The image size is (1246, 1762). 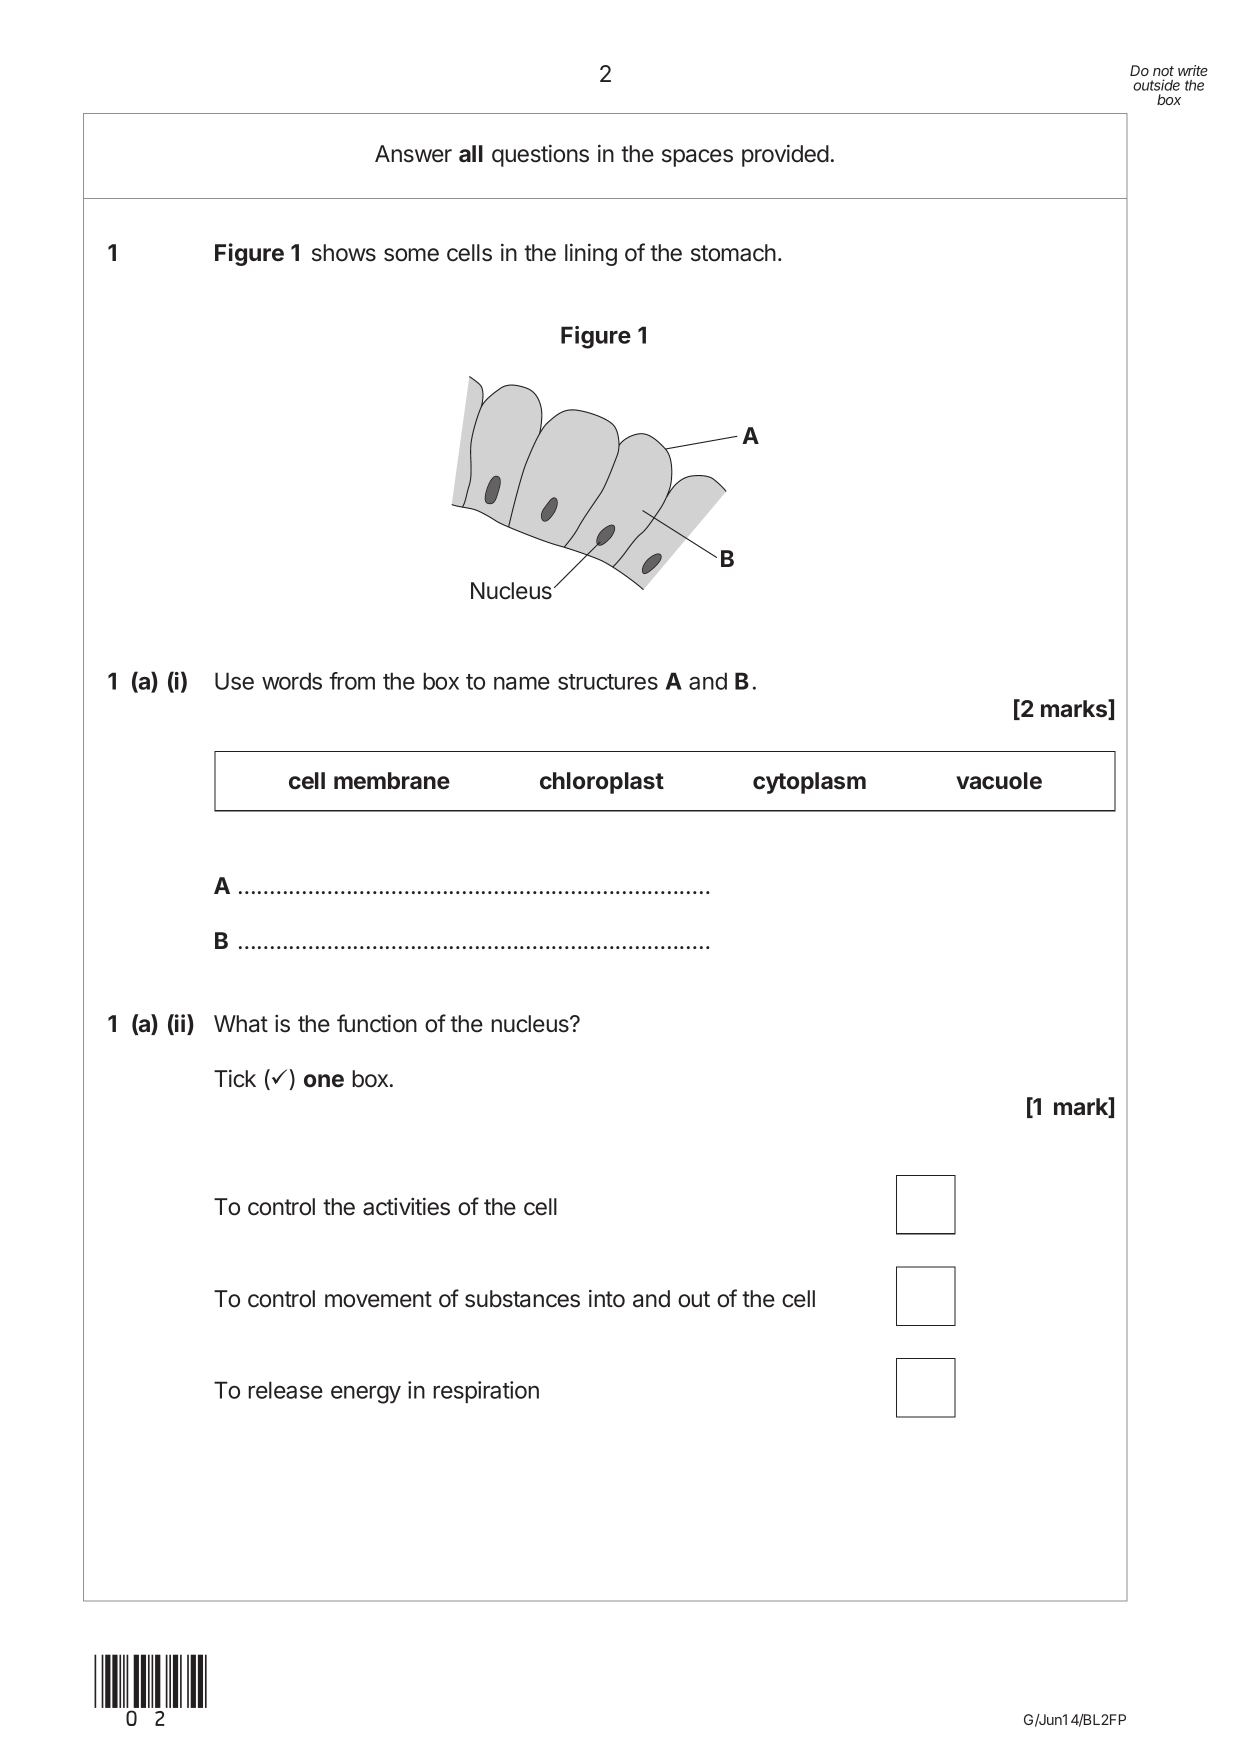 I want to click on from, so click(x=352, y=681).
